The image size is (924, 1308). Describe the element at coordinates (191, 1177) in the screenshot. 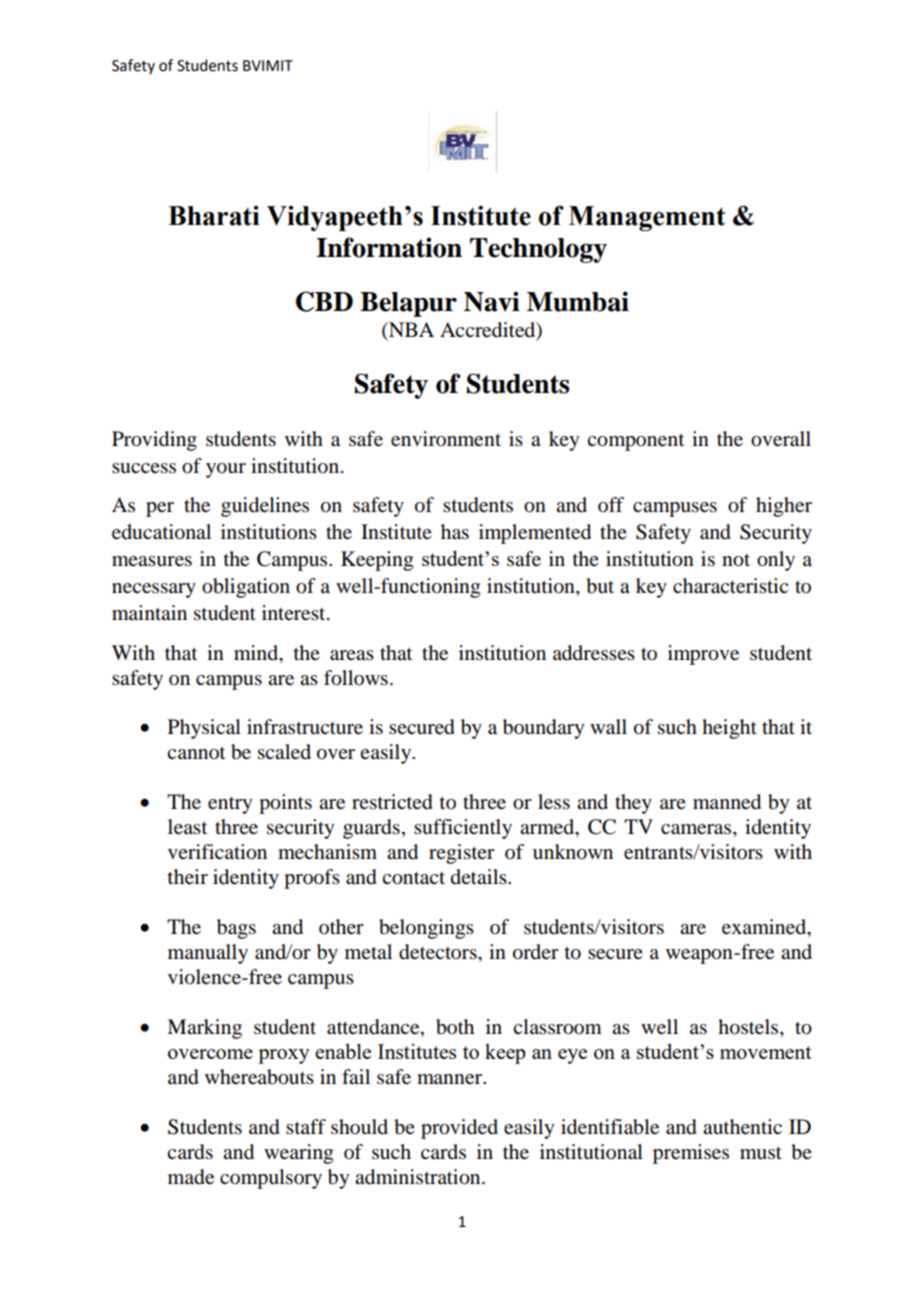

I see `made` at that location.
